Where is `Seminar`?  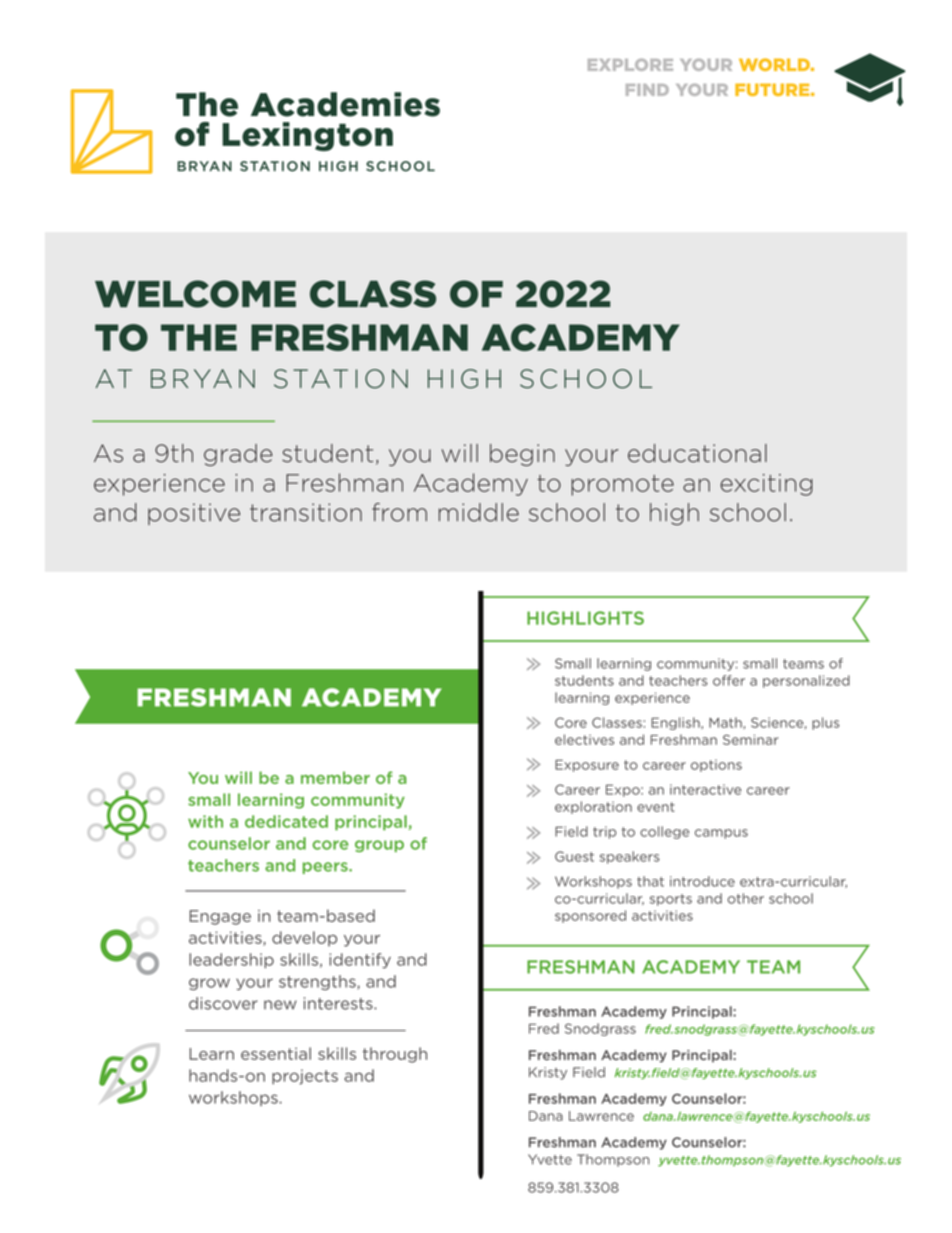
Seminar is located at coordinates (750, 739).
